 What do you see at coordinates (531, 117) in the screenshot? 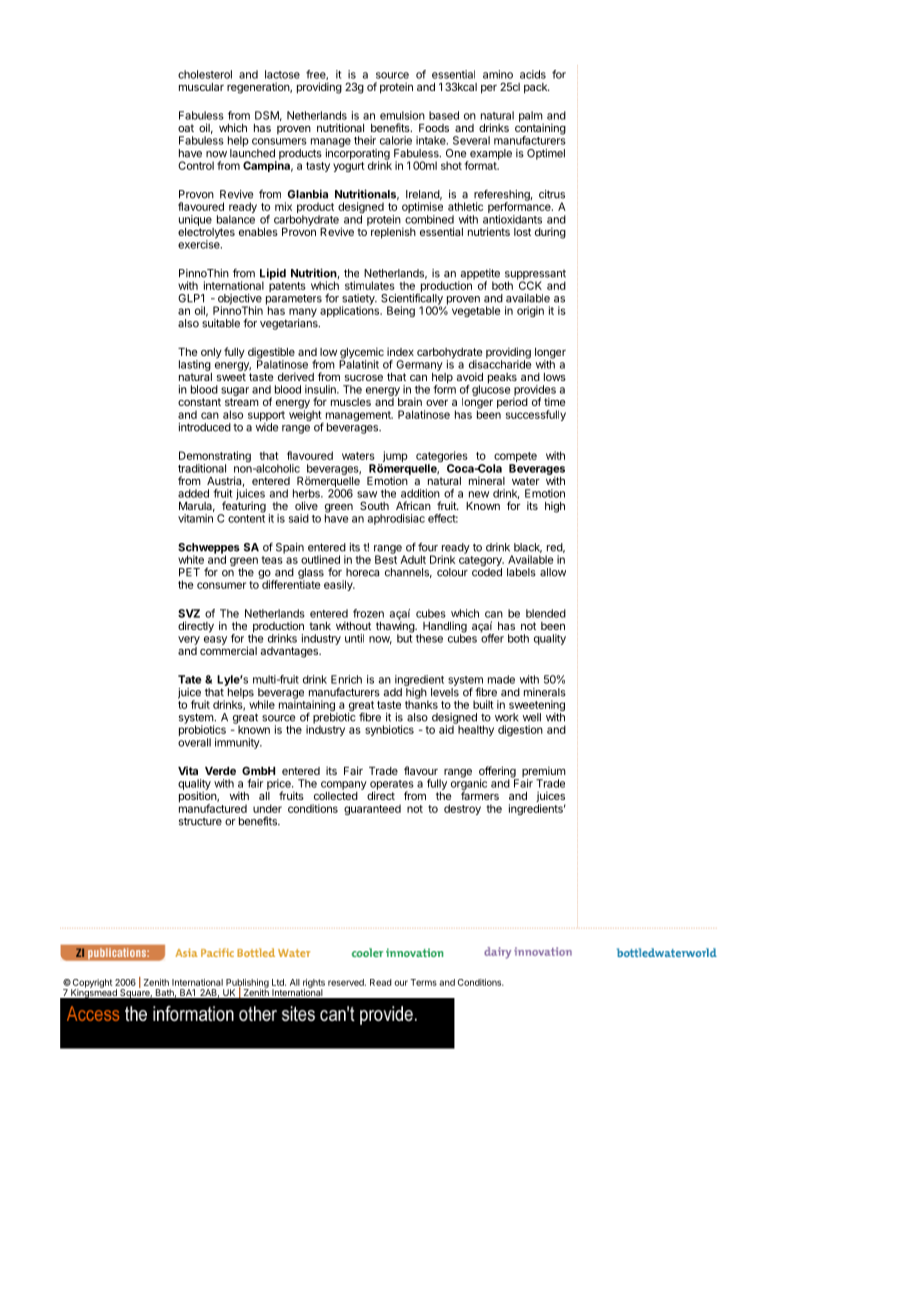
I see `palm` at bounding box center [531, 117].
